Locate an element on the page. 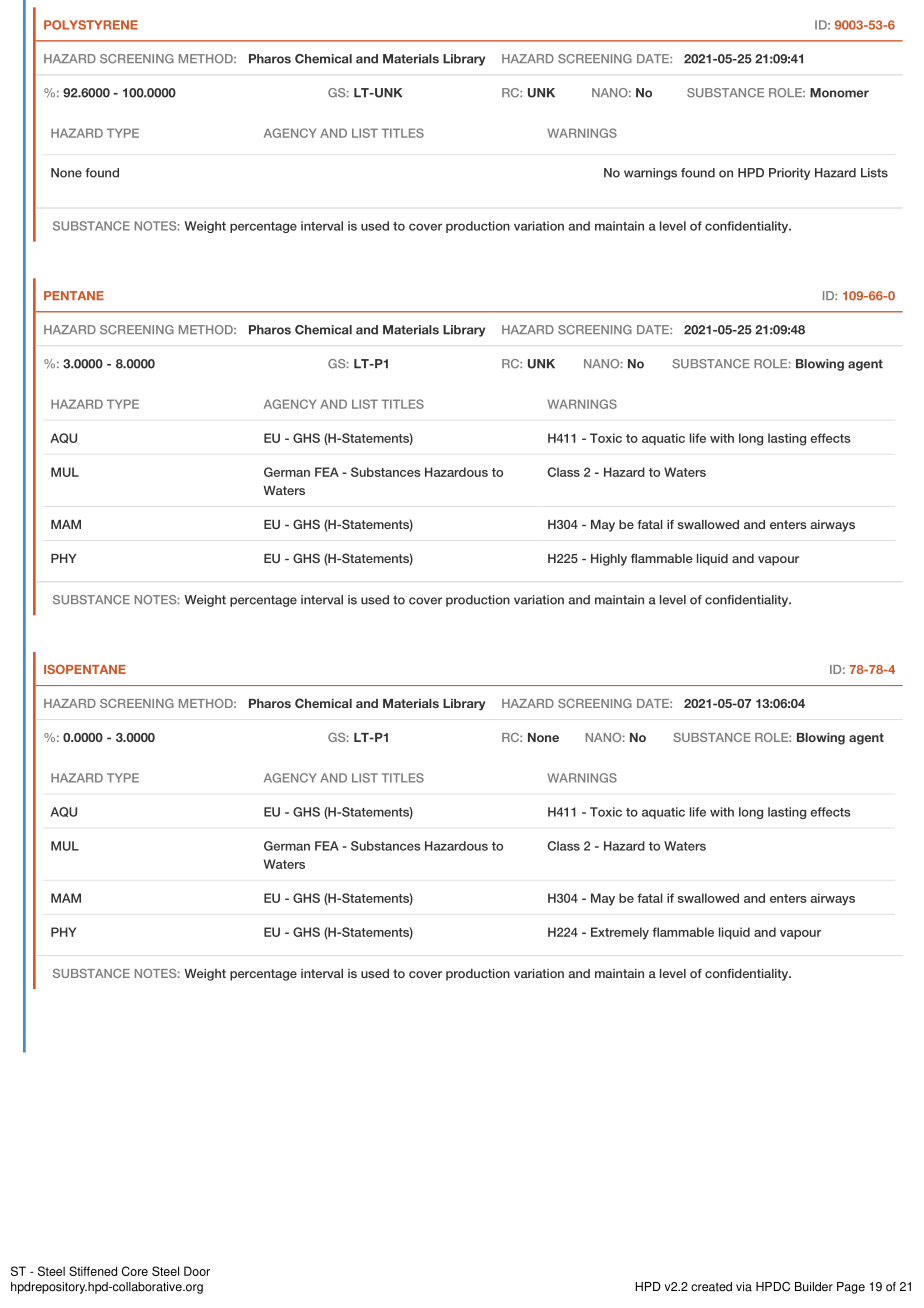 Image resolution: width=924 pixels, height=1308 pixels. POLYSTYRENE is located at coordinates (91, 25).
